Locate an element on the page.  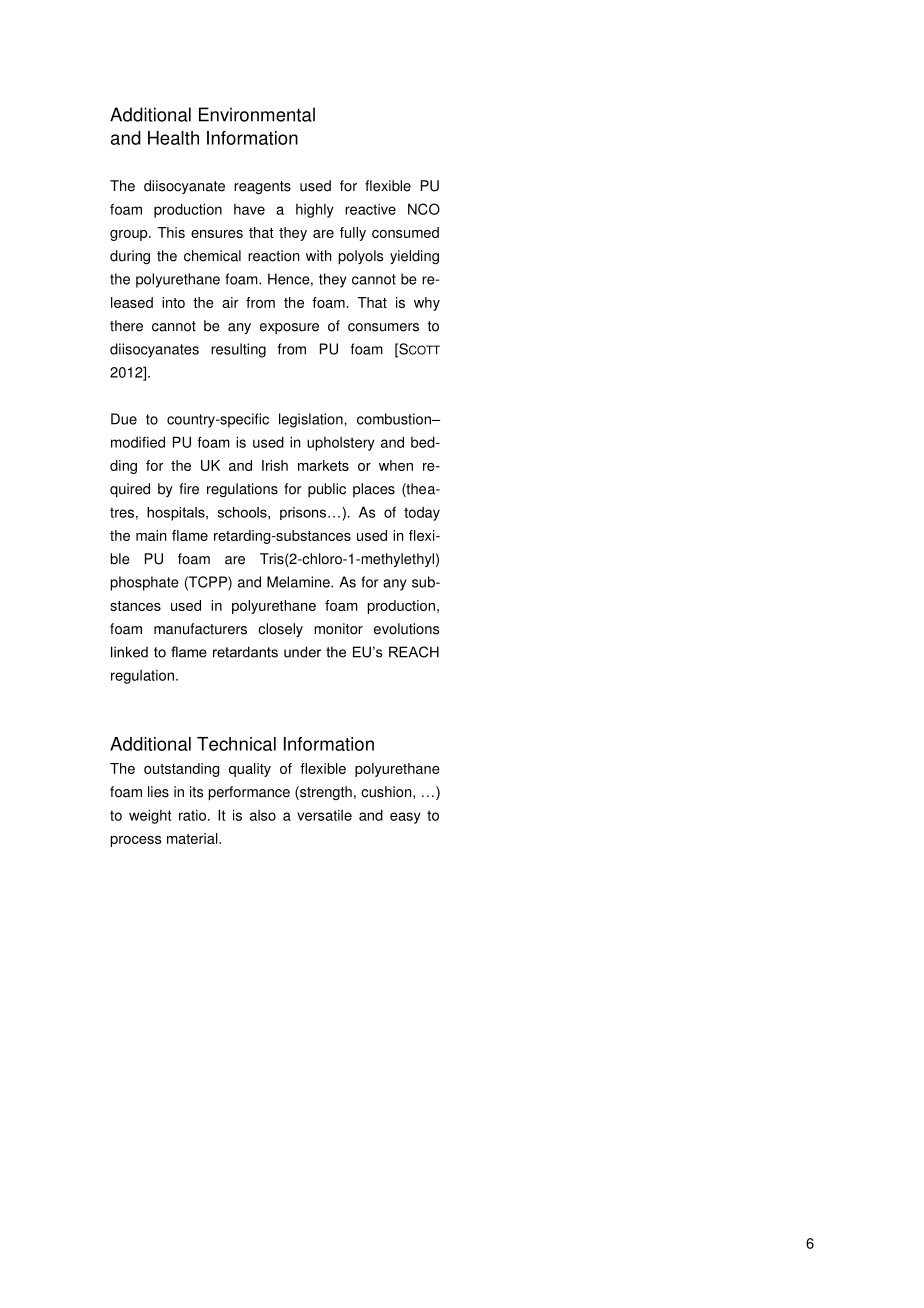
fire is located at coordinates (189, 489).
